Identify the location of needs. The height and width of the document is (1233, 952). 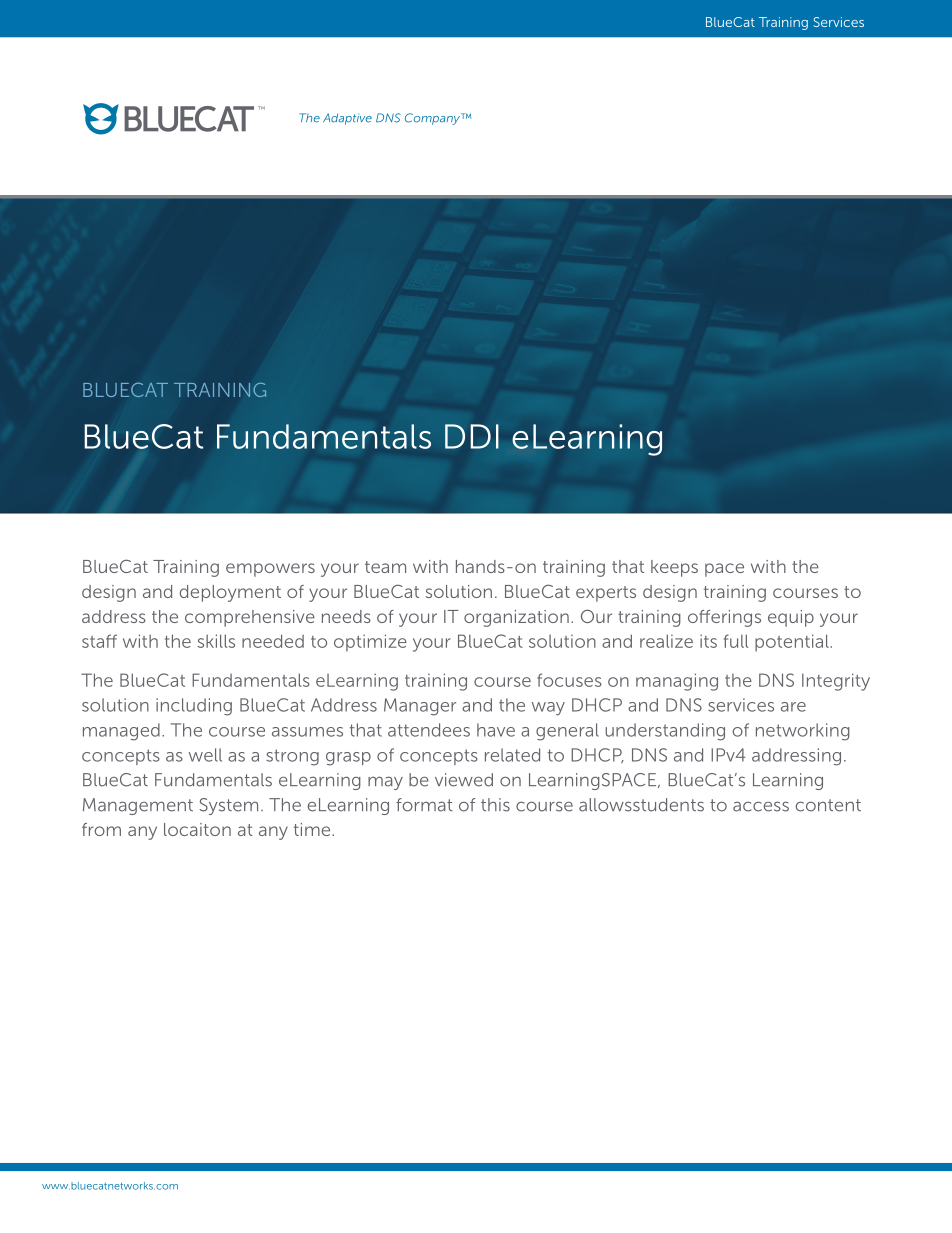
(346, 616).
